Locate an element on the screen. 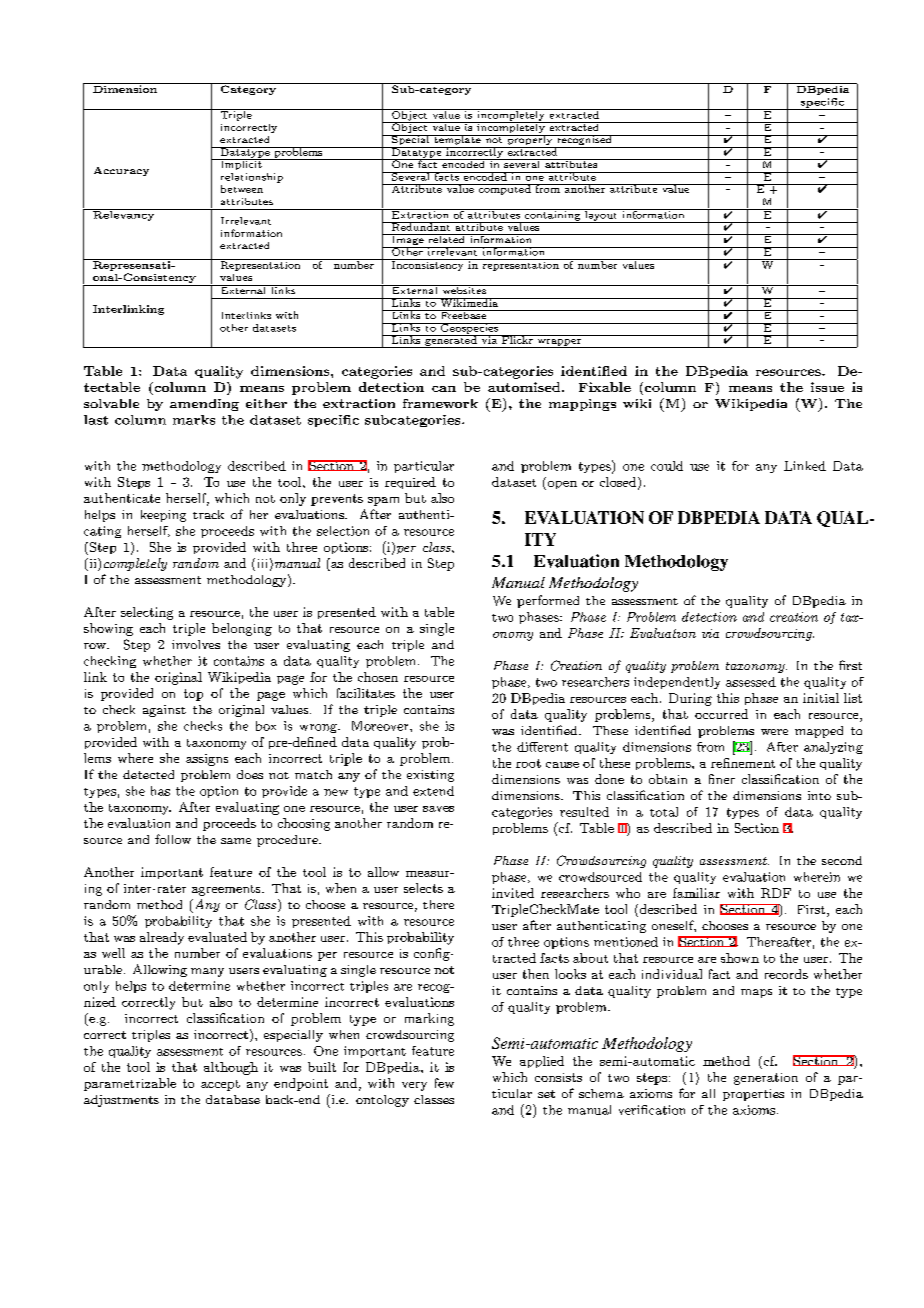 The image size is (924, 1308). RDF is located at coordinates (776, 893).
